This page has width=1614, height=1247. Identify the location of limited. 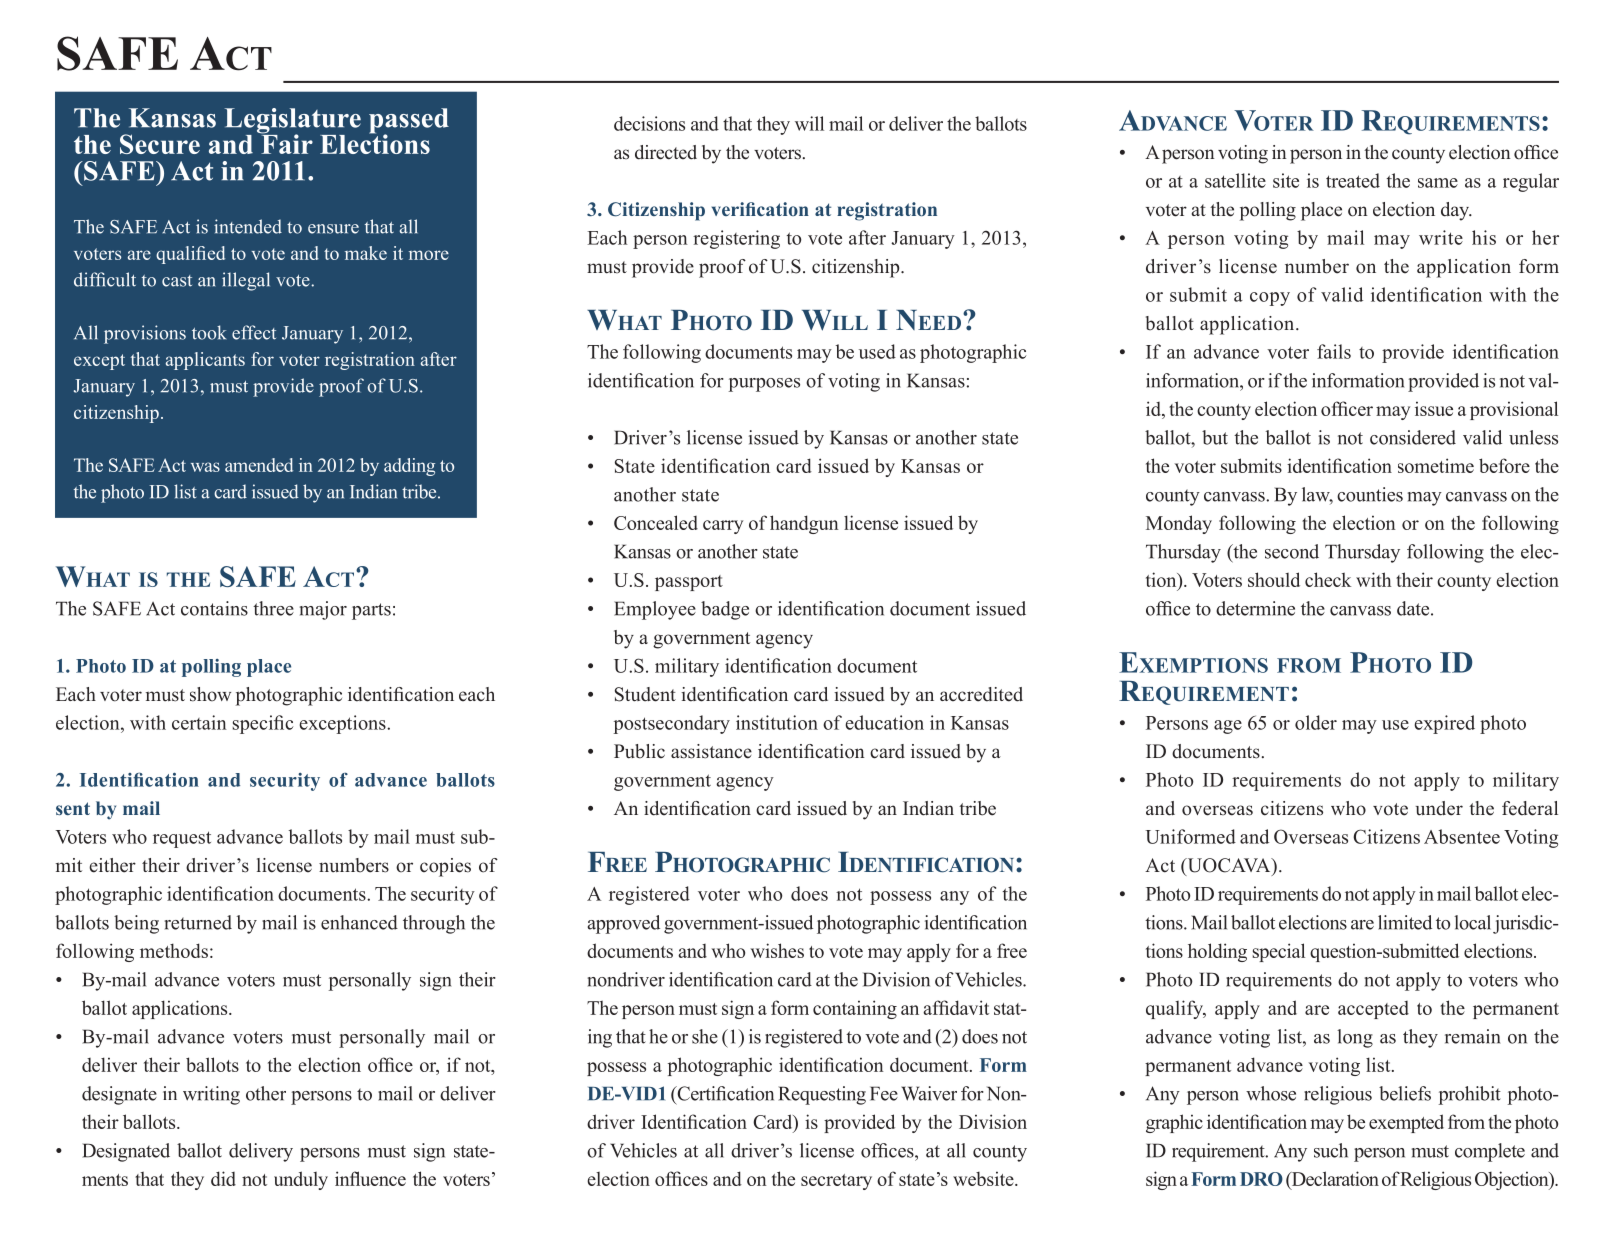
(1405, 922).
